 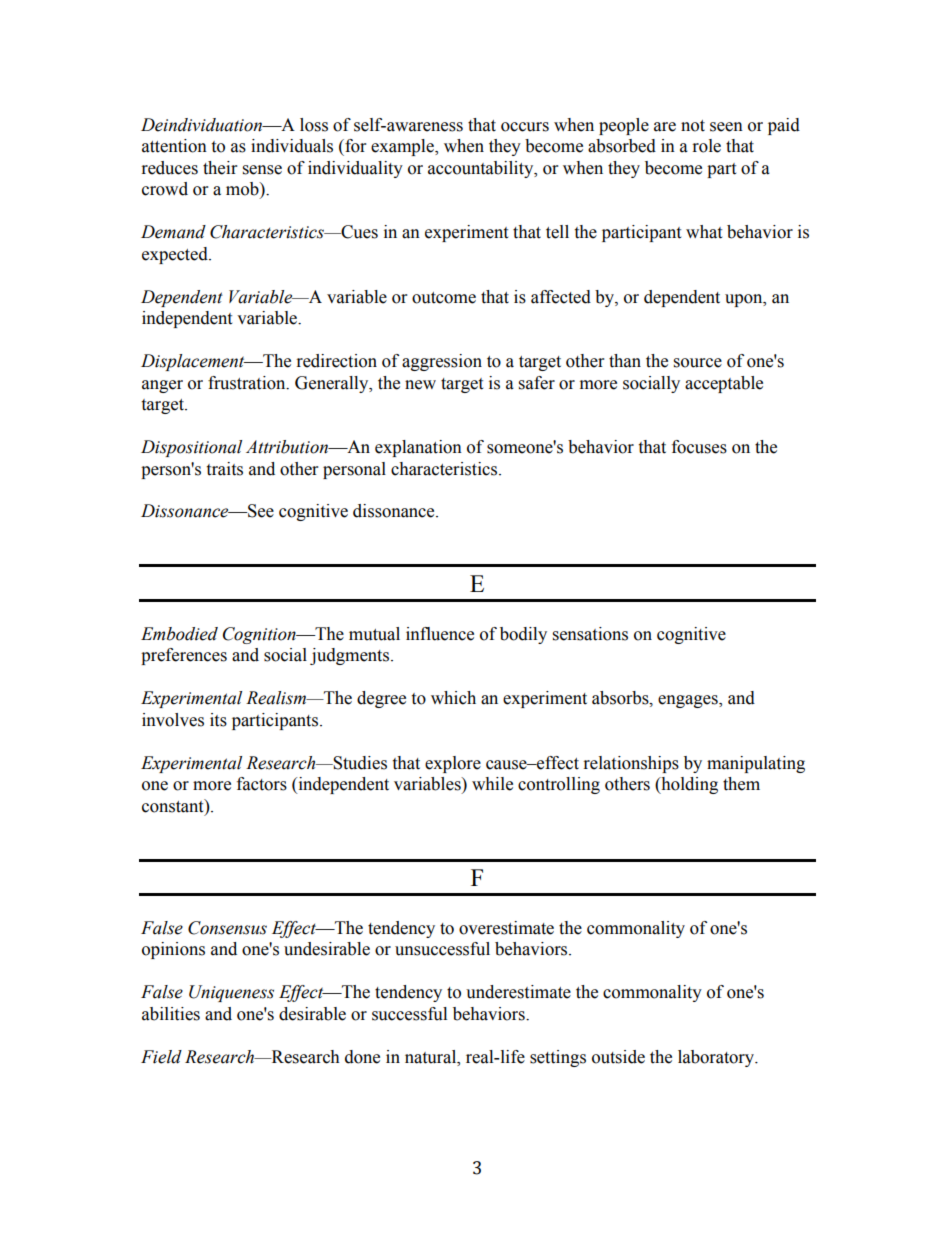 I want to click on explore, so click(x=453, y=764).
